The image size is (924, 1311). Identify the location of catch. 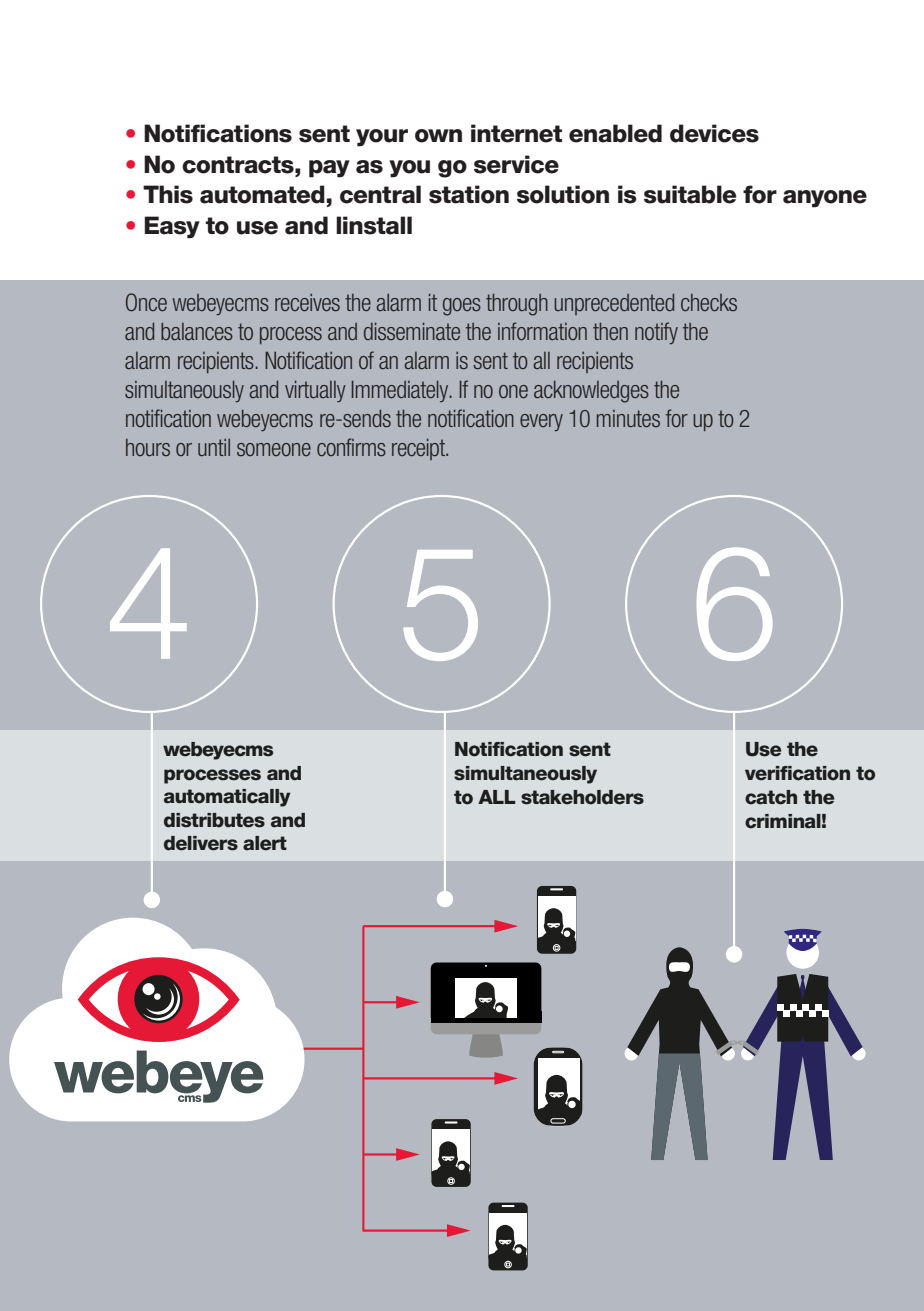
(771, 797).
